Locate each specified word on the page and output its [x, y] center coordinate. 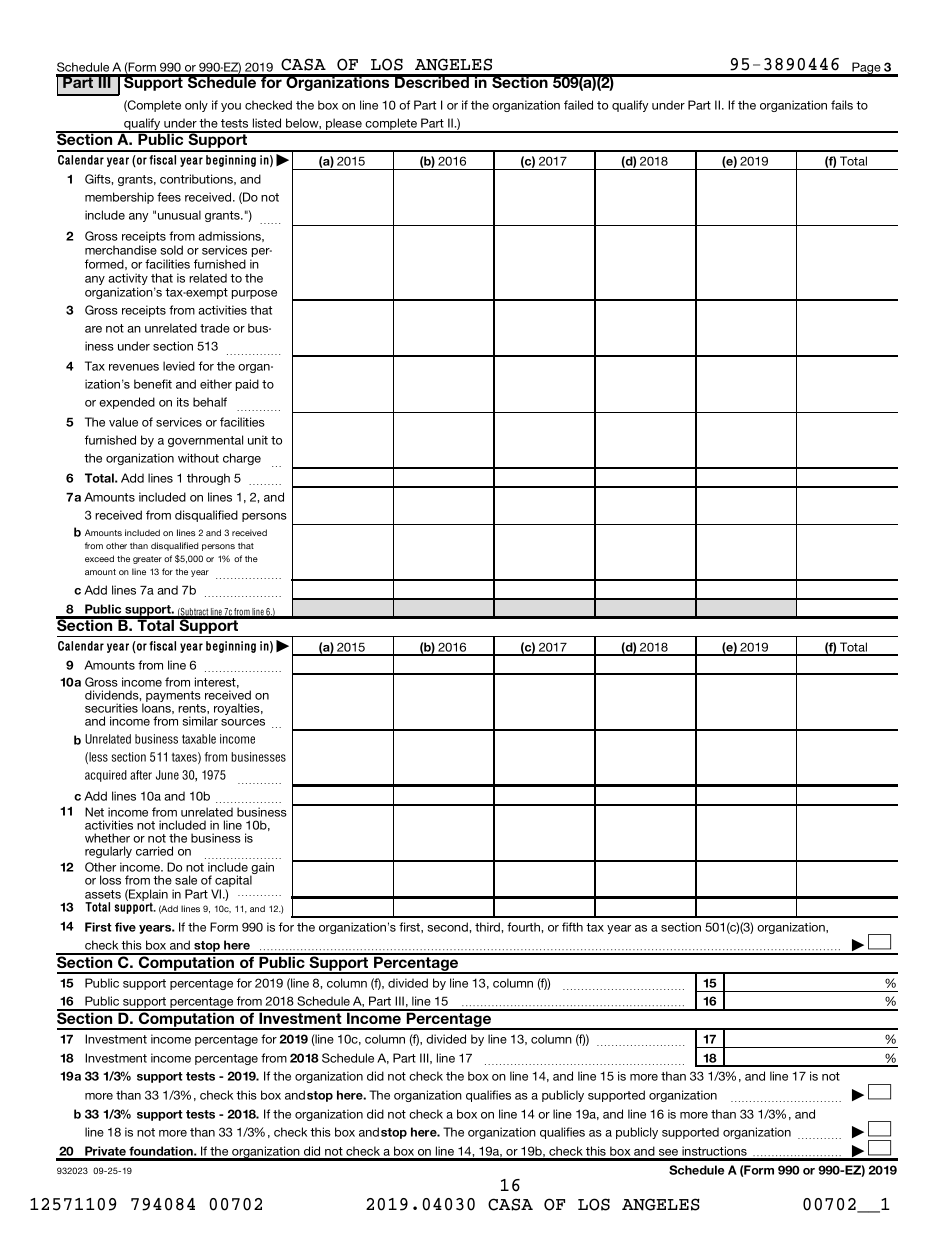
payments [173, 698]
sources [243, 722]
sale [186, 880]
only [196, 106]
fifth [572, 927]
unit [258, 440]
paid [247, 385]
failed [578, 105]
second [449, 927]
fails [842, 105]
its [183, 402]
